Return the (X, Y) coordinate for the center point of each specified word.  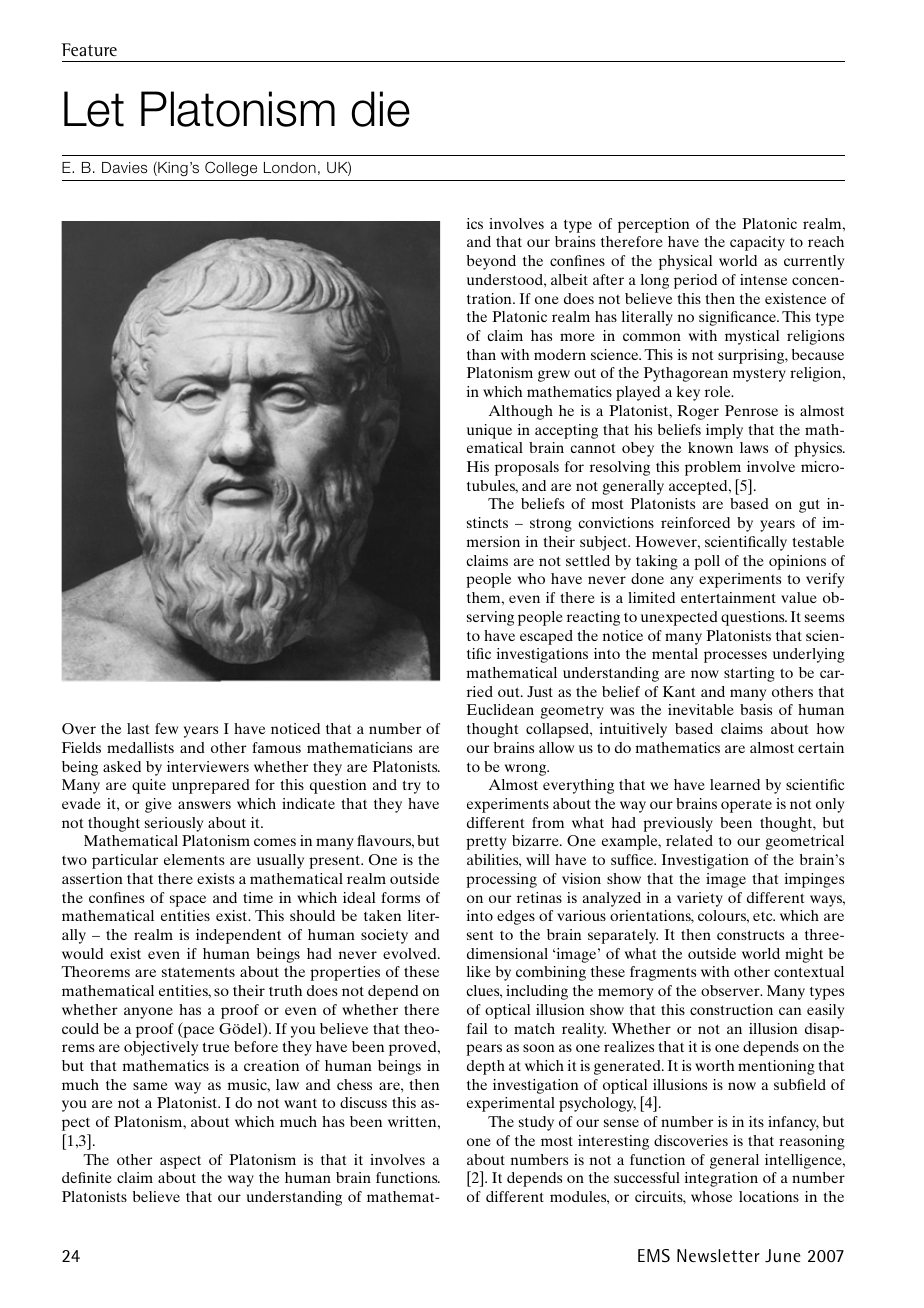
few (166, 728)
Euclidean (500, 709)
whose (711, 1196)
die (381, 109)
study (536, 1123)
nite (99, 1177)
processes (735, 657)
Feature (89, 49)
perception (654, 225)
